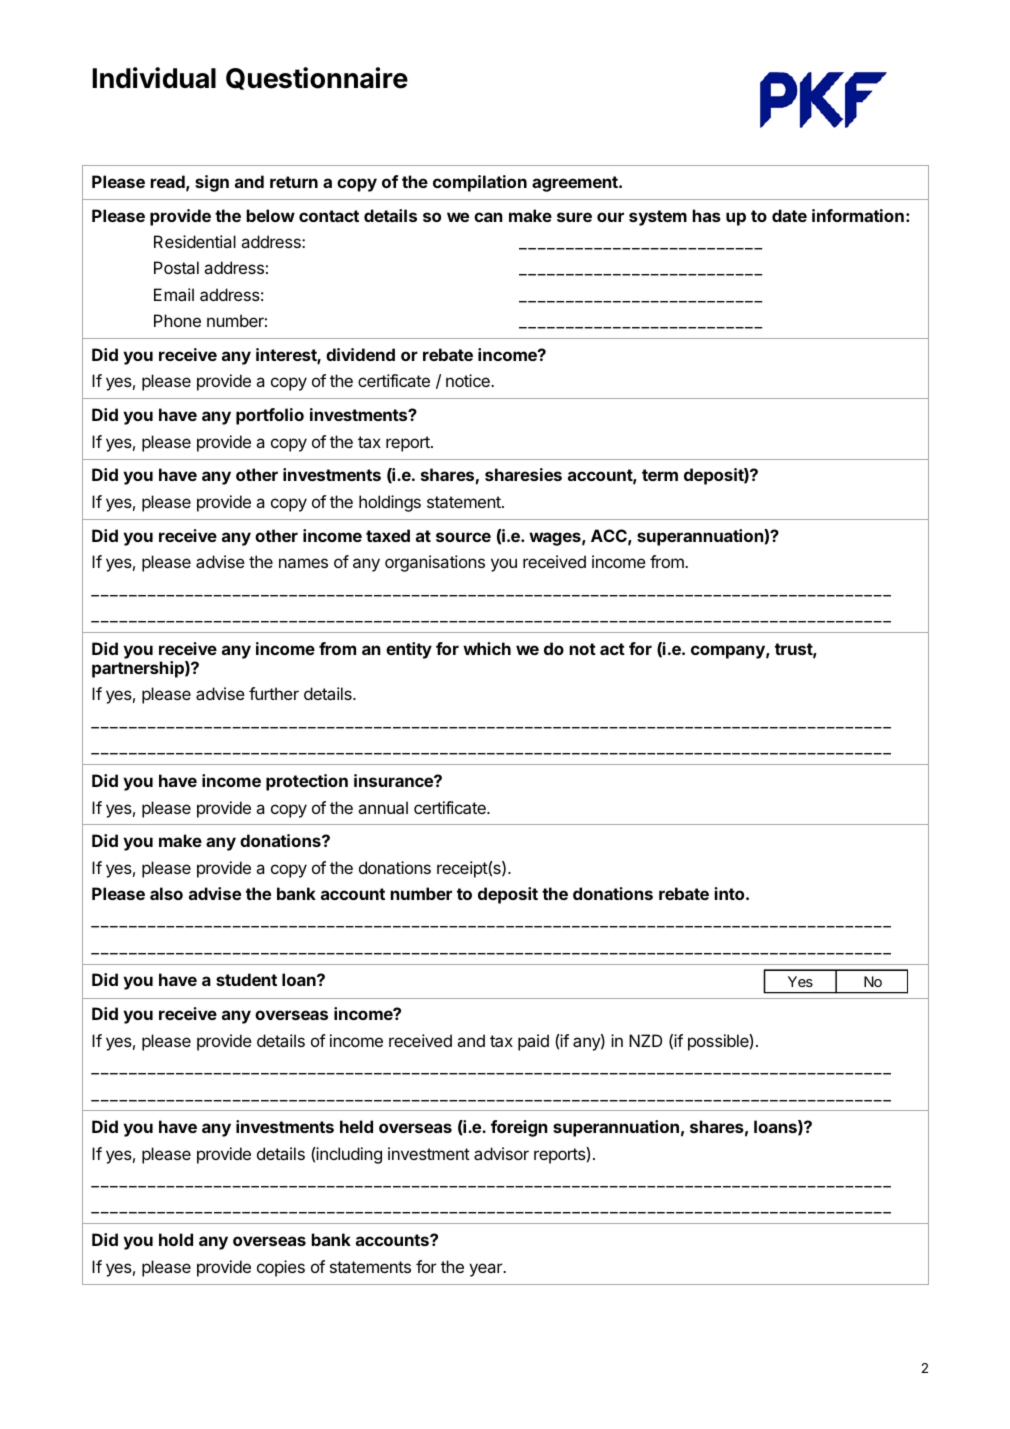  Describe the element at coordinates (246, 979) in the screenshot. I see `student` at that location.
